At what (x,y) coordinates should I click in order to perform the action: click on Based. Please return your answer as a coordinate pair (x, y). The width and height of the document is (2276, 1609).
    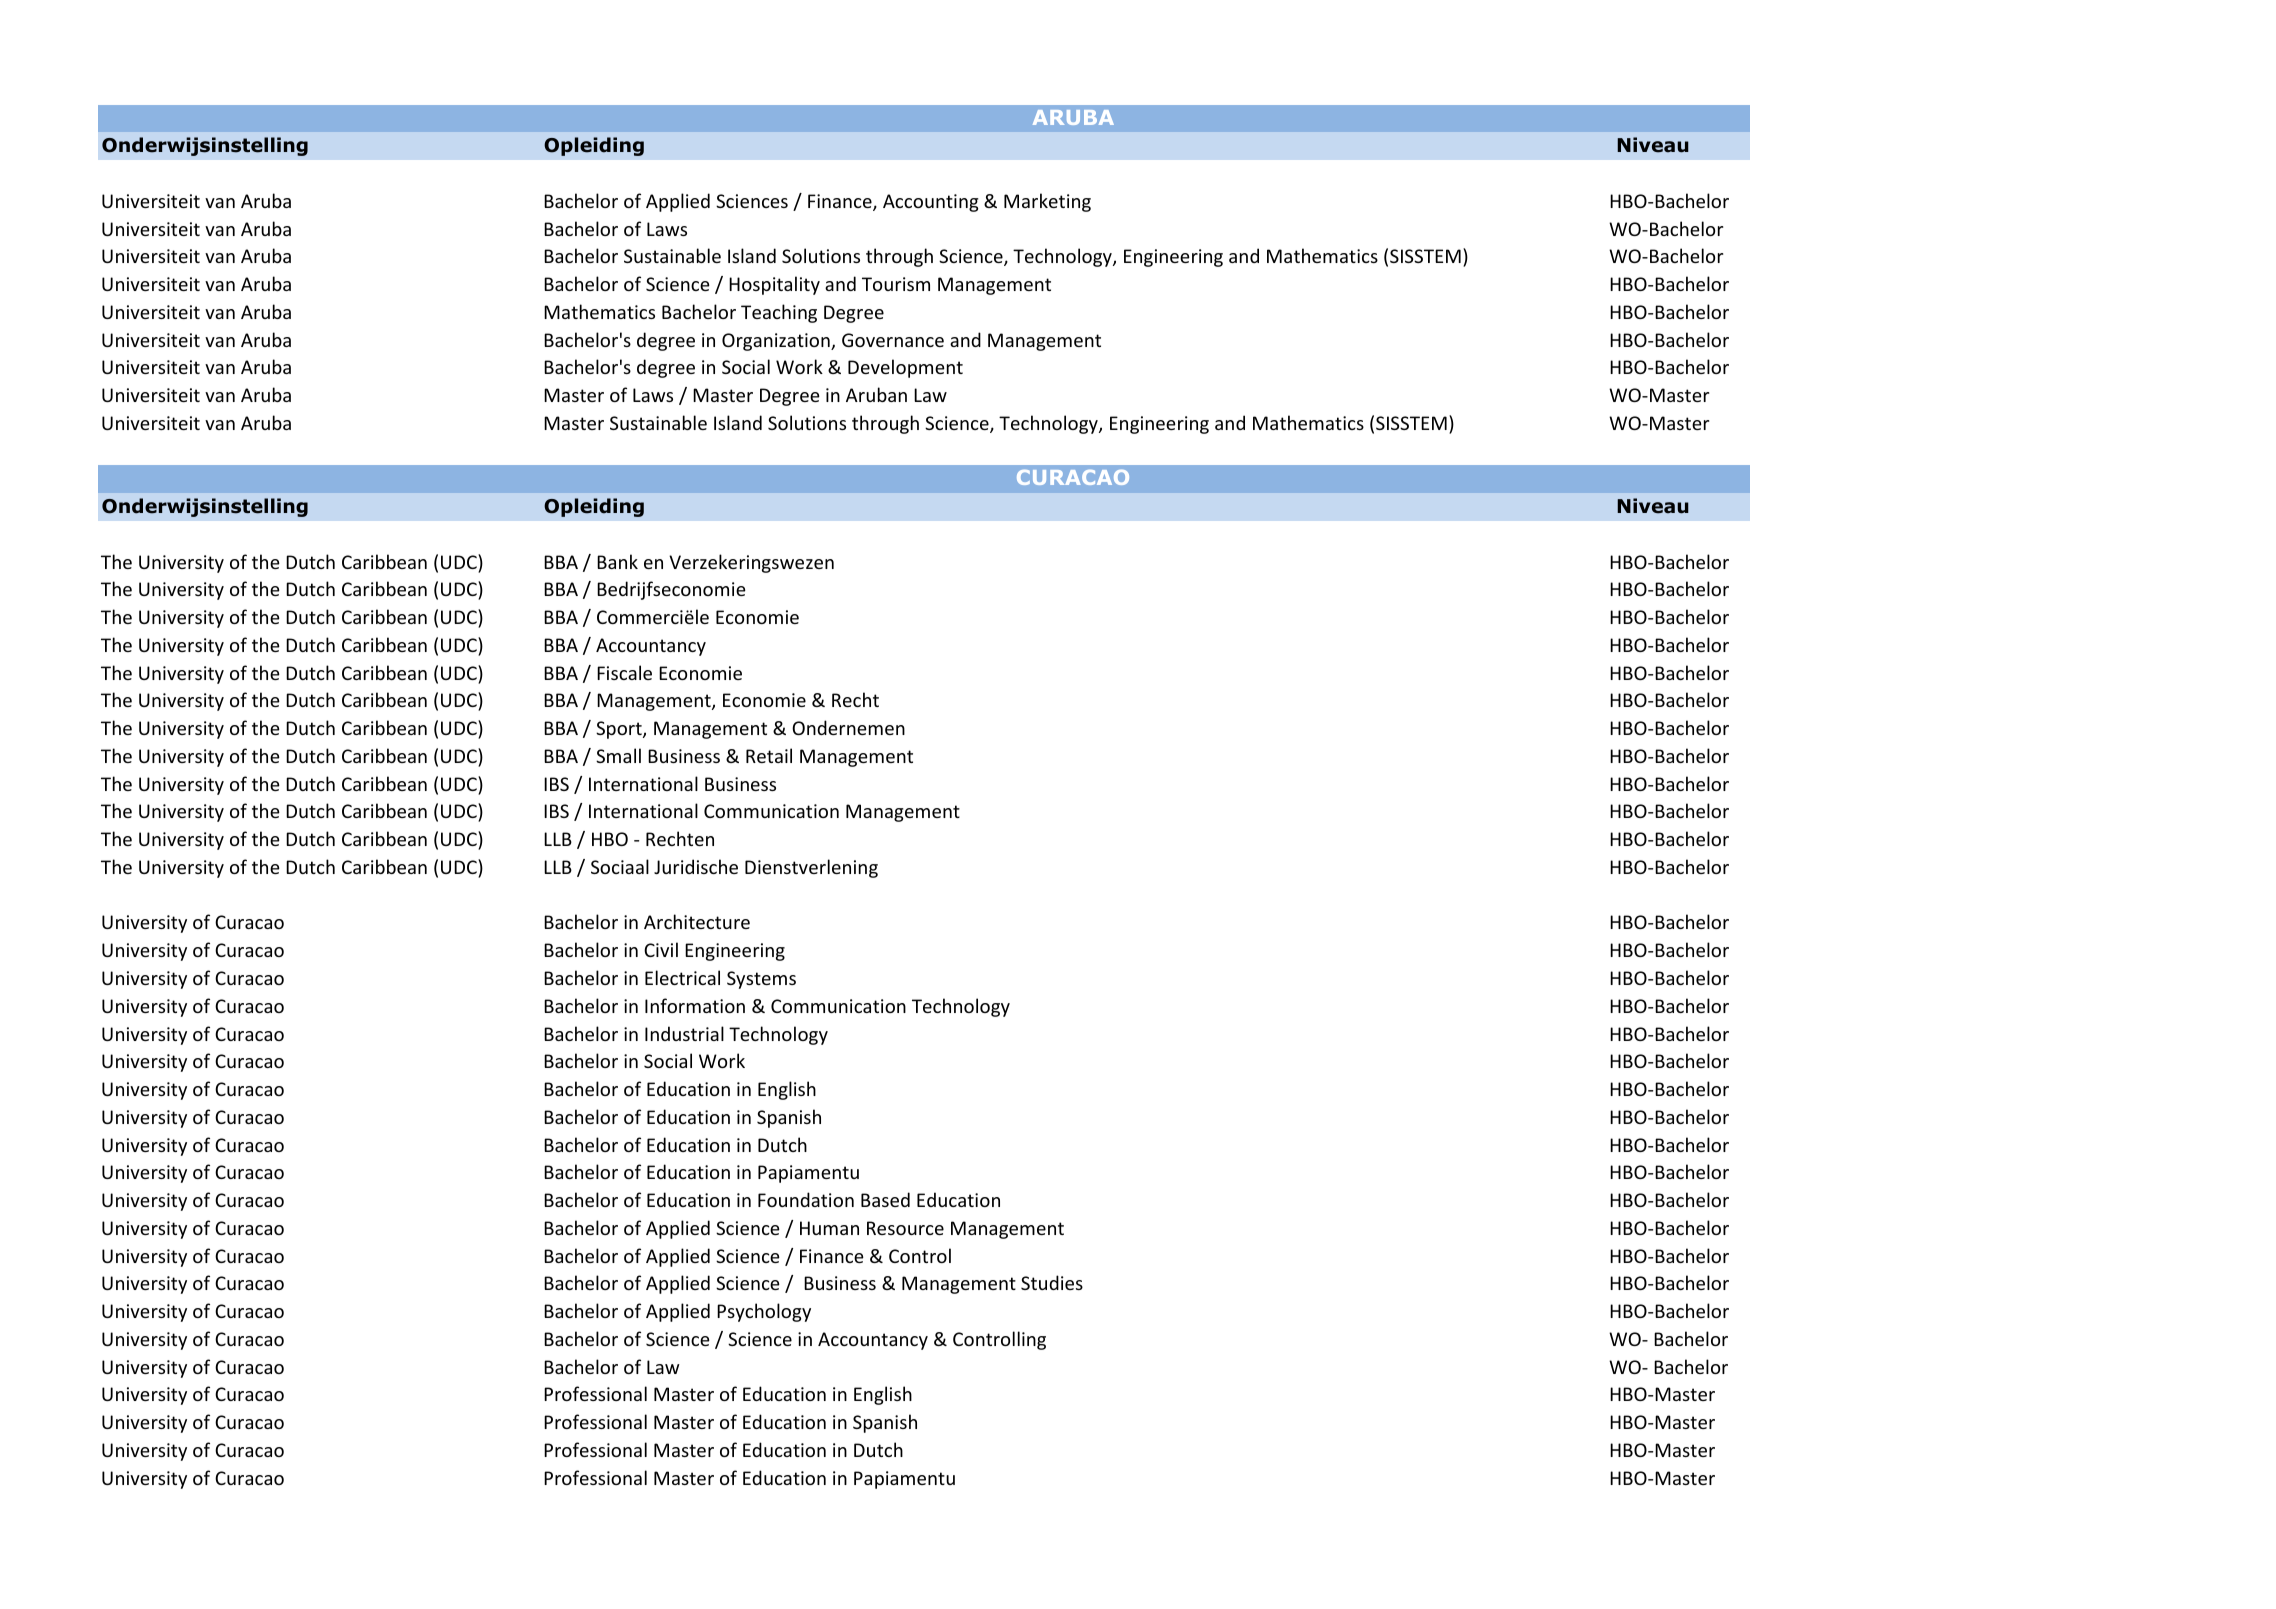
    Looking at the image, I should click on (885, 1199).
